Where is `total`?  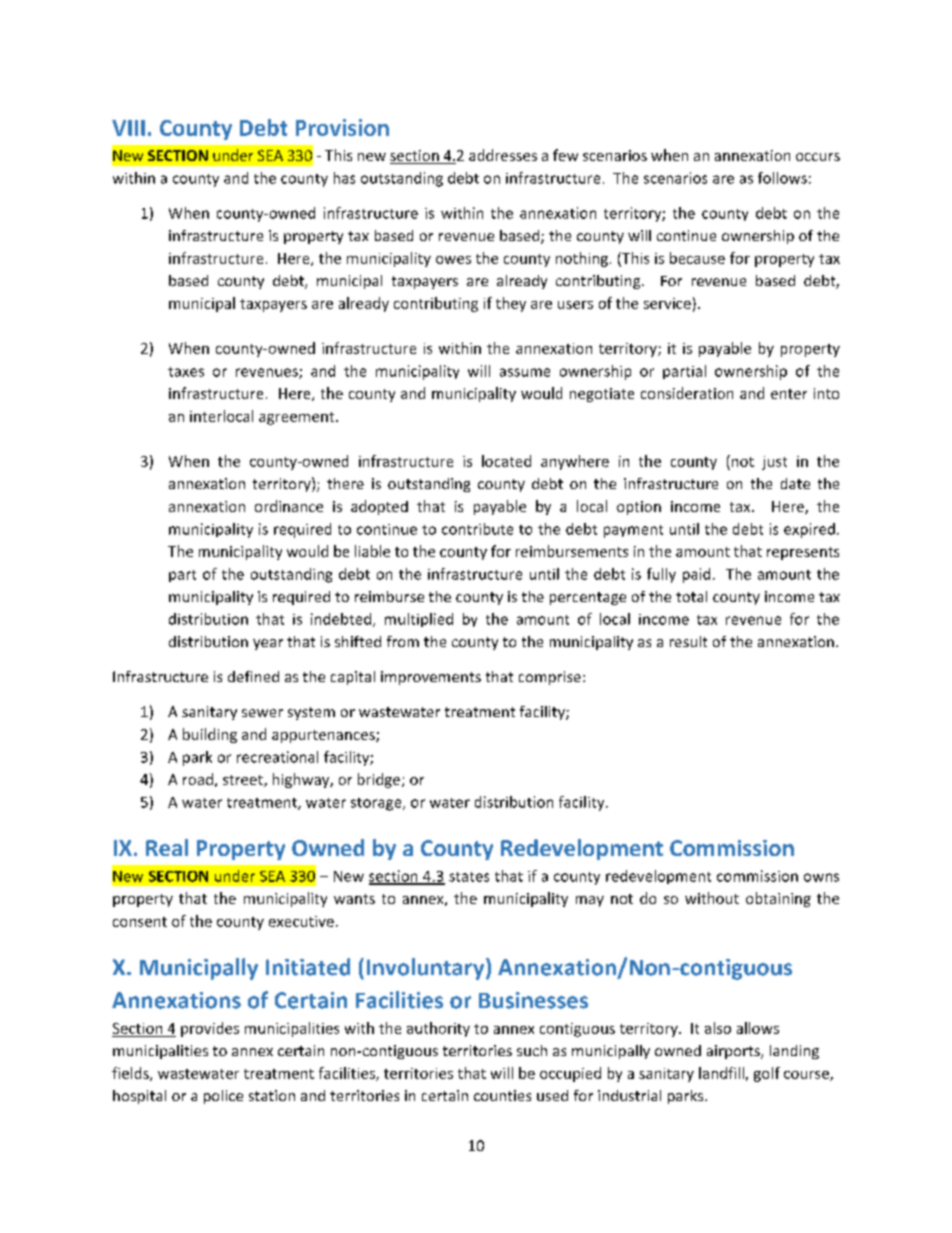
total is located at coordinates (691, 596).
